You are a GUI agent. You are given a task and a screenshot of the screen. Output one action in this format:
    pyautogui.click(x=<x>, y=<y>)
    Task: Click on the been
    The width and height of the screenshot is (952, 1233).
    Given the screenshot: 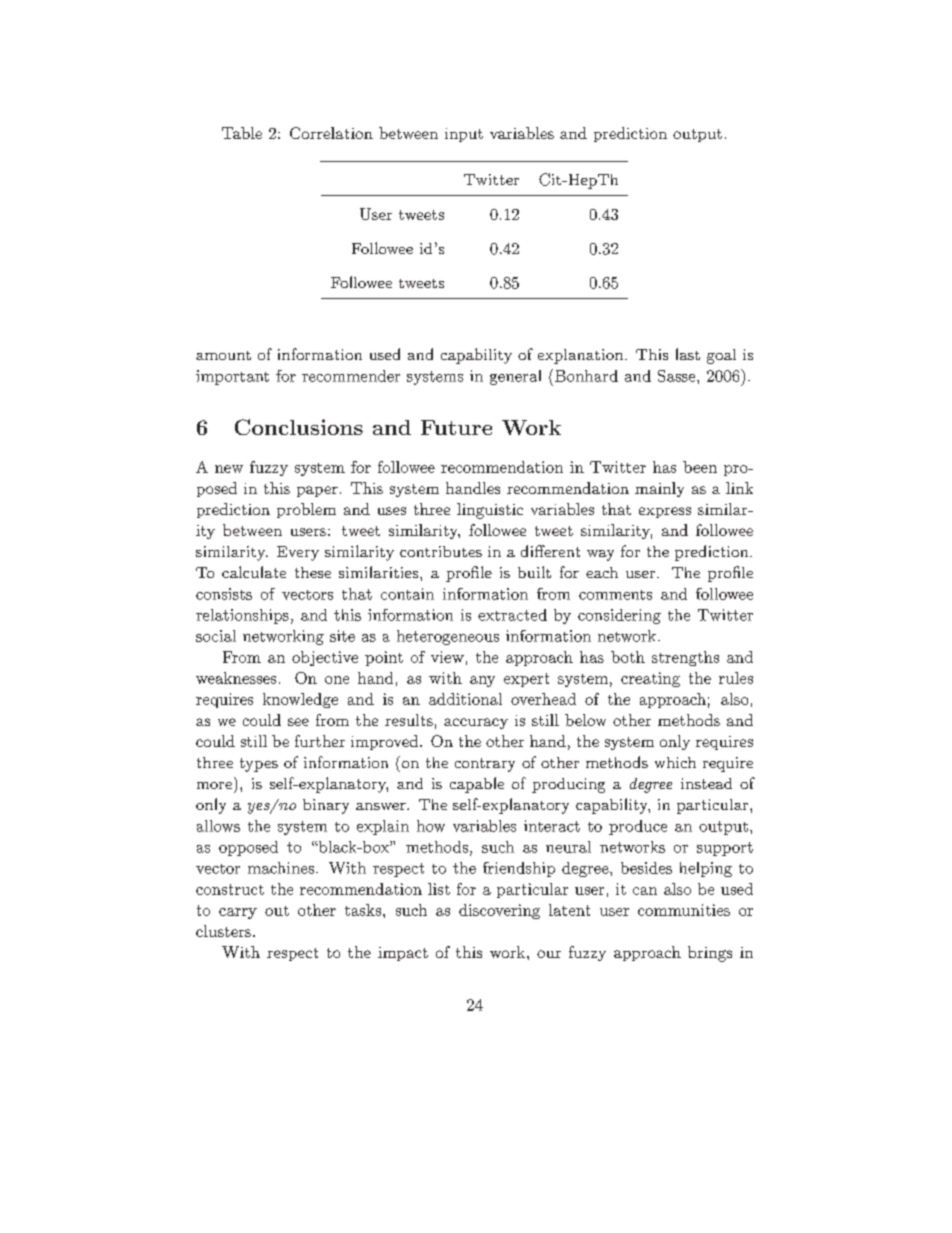 What is the action you would take?
    pyautogui.click(x=700, y=467)
